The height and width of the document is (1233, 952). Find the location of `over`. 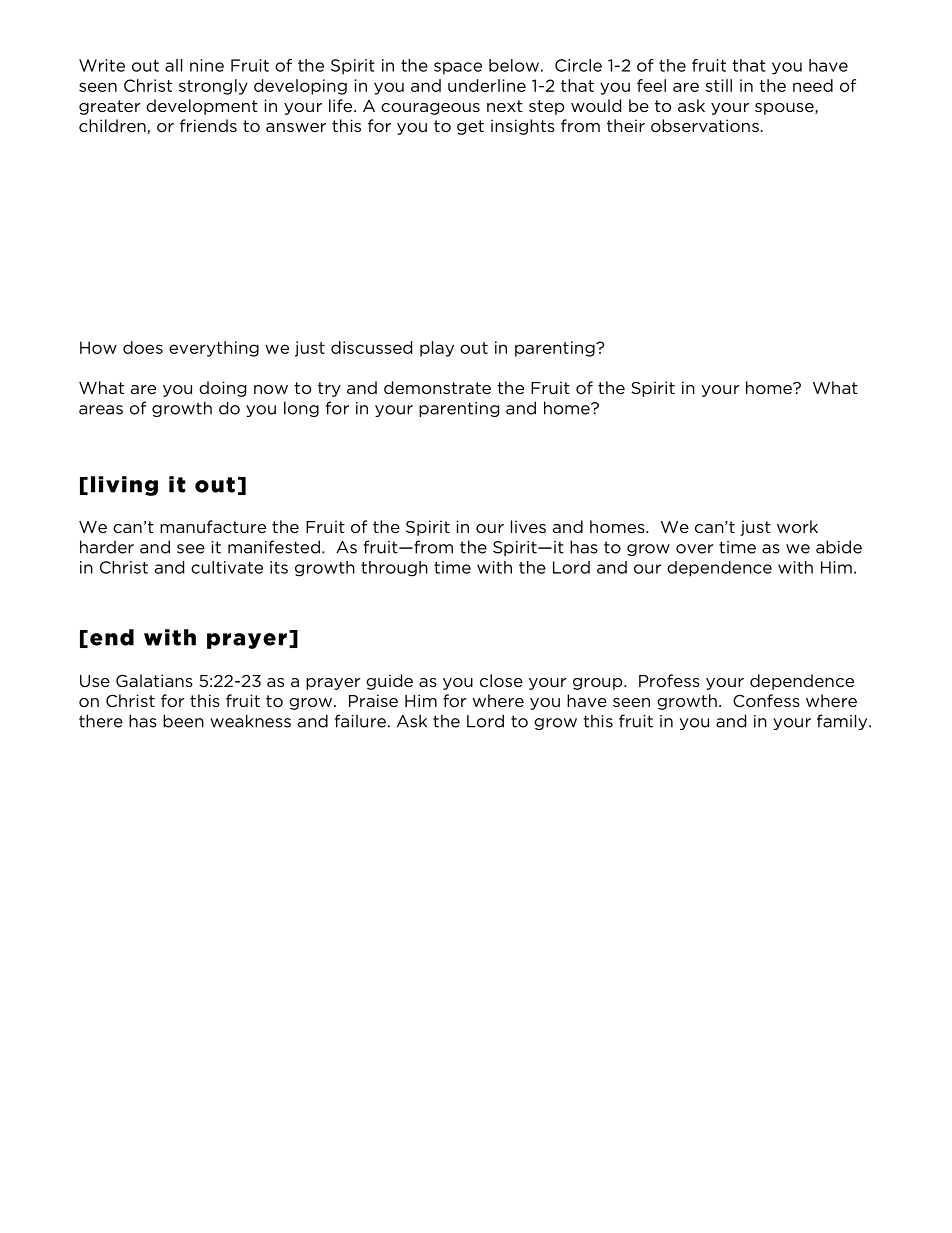

over is located at coordinates (694, 549).
